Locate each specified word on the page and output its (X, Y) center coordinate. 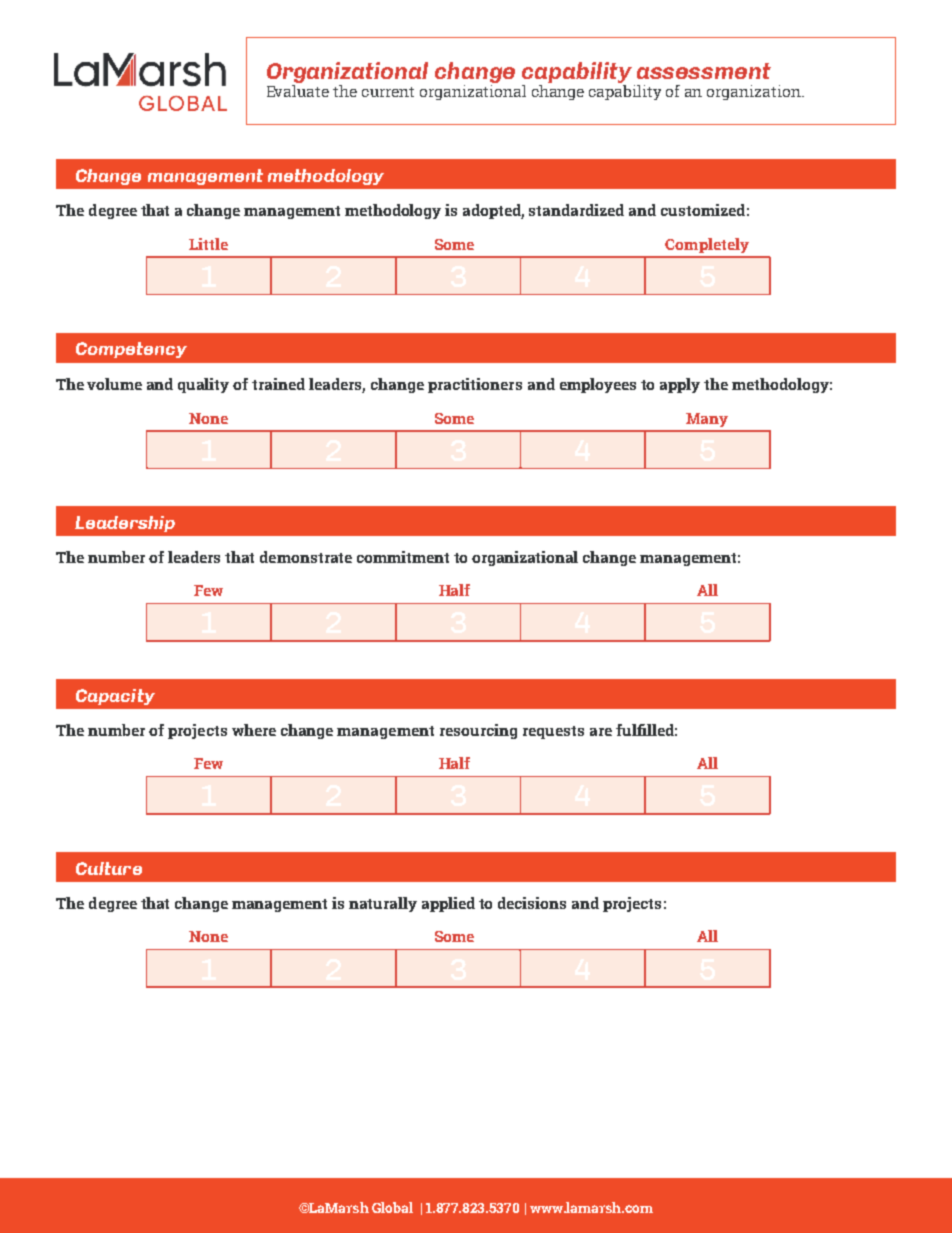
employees (598, 385)
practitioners (475, 385)
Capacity (115, 697)
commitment (403, 557)
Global (392, 1207)
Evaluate (298, 91)
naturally (383, 904)
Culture (109, 868)
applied (448, 904)
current (388, 92)
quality (203, 385)
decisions (532, 903)
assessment (704, 71)
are (601, 732)
